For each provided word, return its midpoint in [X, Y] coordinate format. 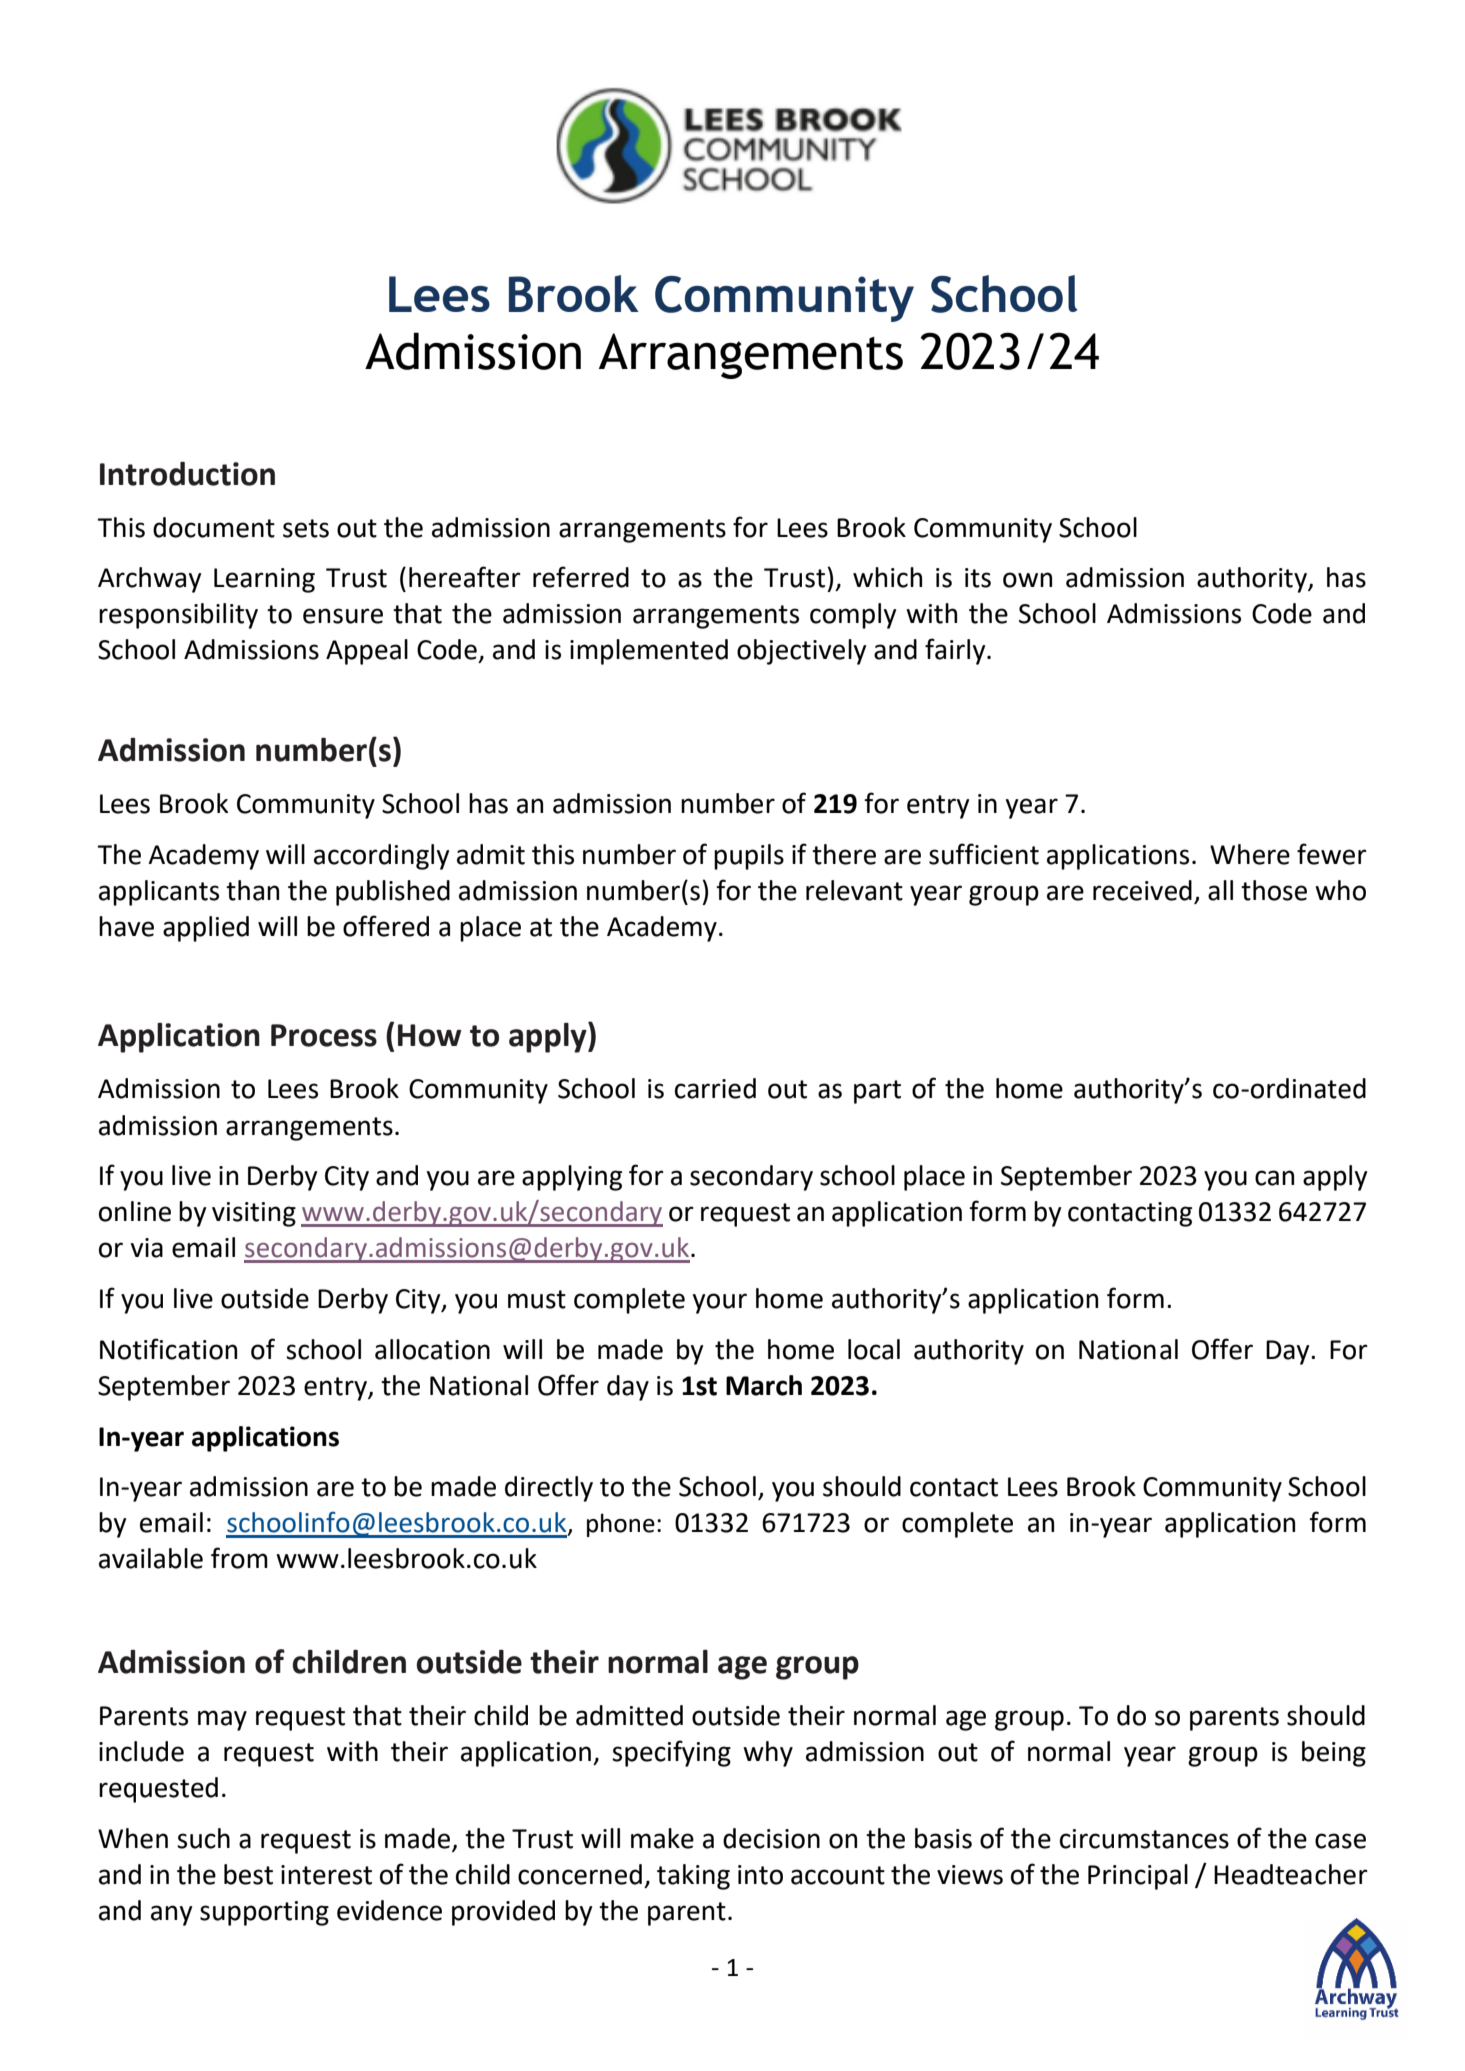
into [760, 1875]
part [877, 1092]
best [248, 1874]
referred [581, 577]
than [252, 890]
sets [306, 528]
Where [1250, 854]
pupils [749, 857]
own [1027, 580]
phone [621, 1525]
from [239, 1558]
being [1334, 1754]
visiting [254, 1214]
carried [715, 1088]
